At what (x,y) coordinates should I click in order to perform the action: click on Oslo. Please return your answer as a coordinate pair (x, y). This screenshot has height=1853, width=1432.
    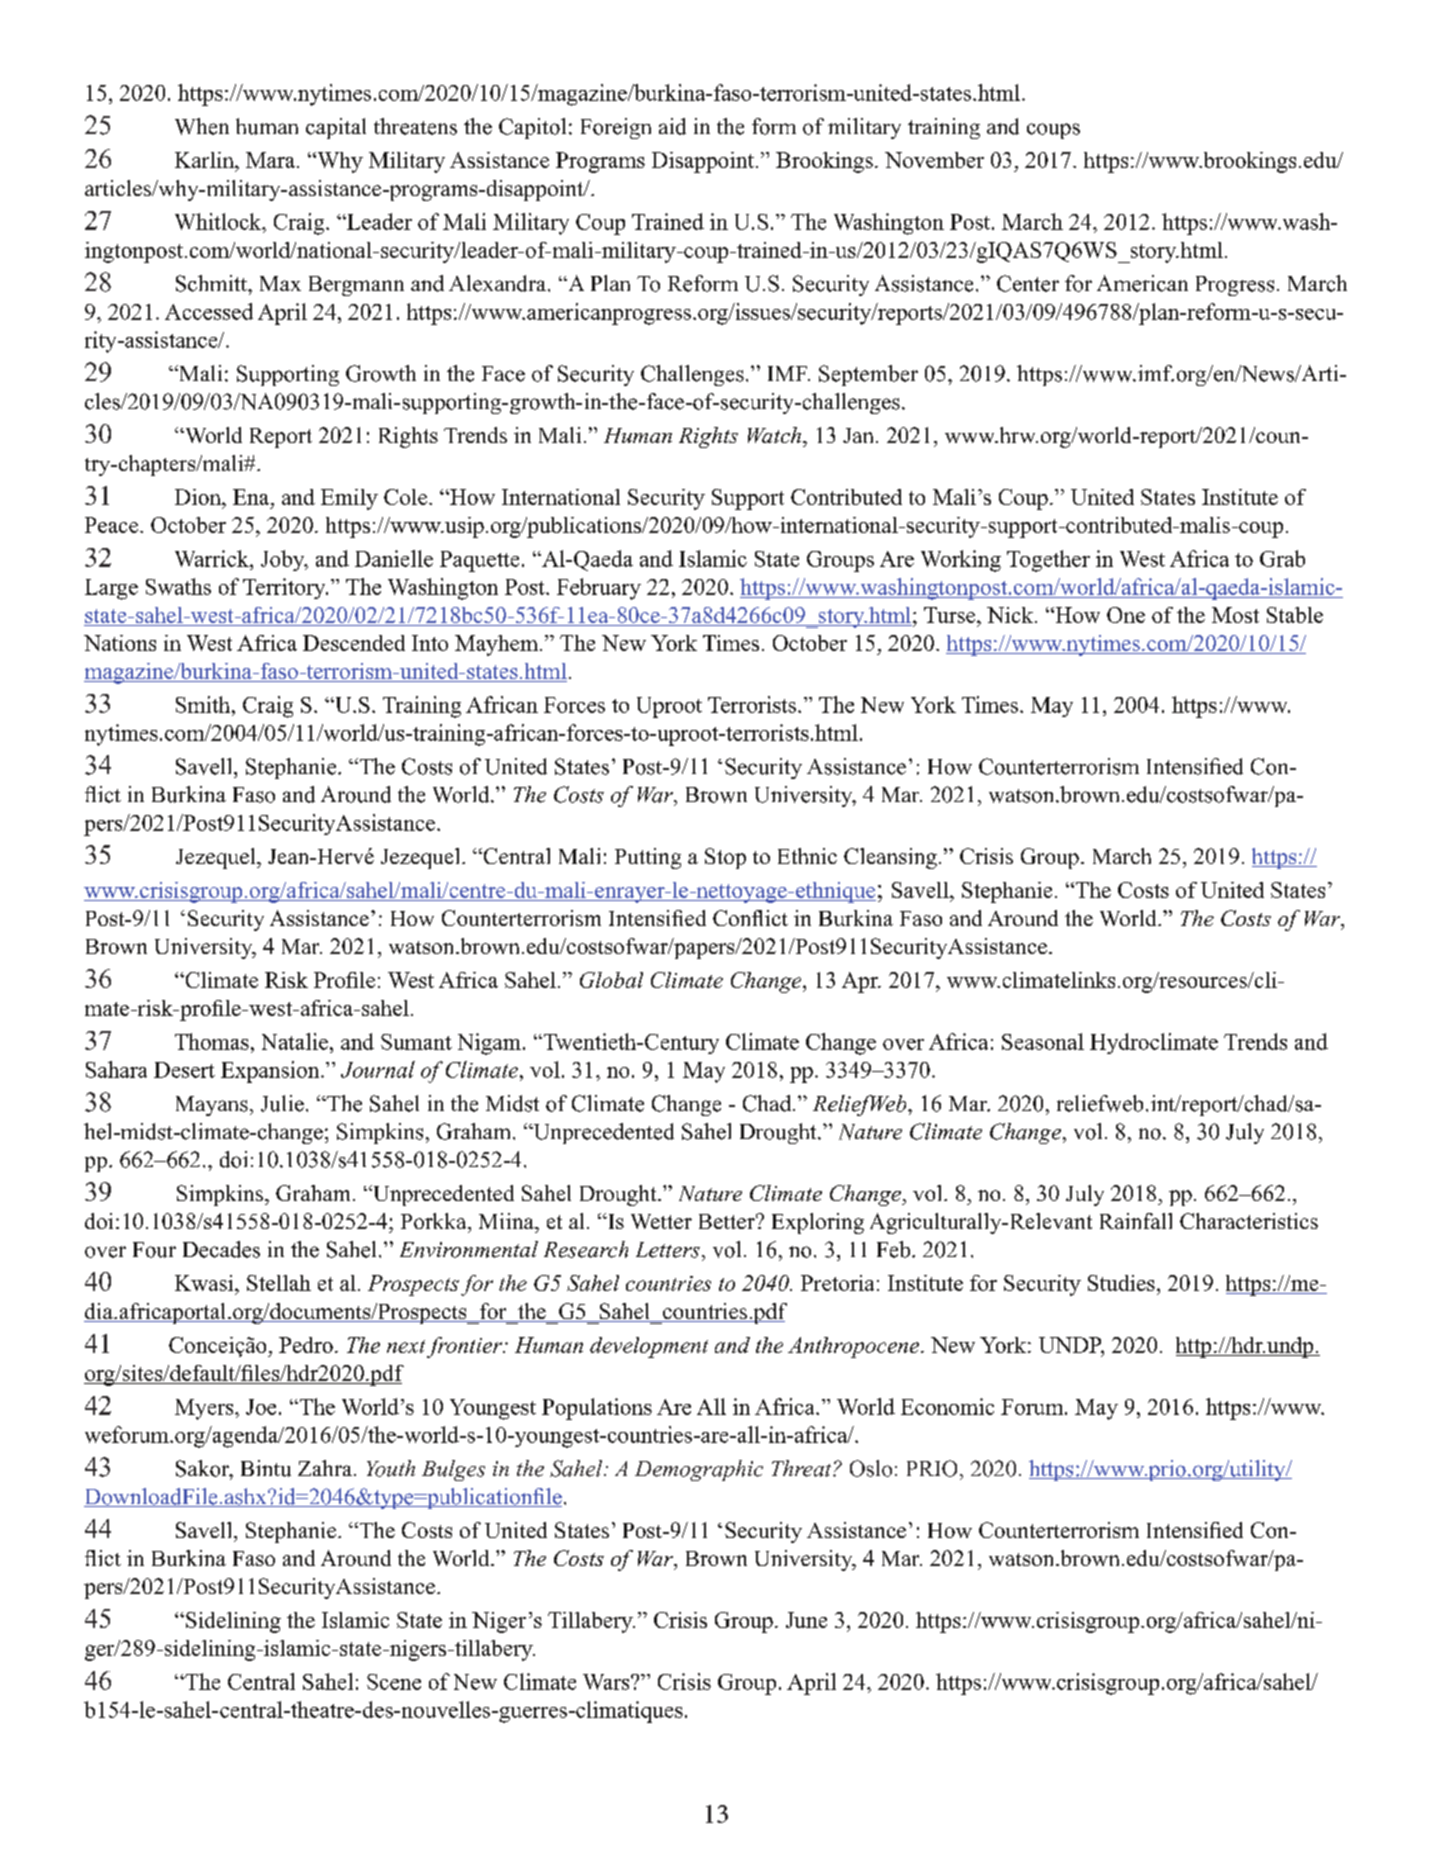
    Looking at the image, I should click on (871, 1468).
